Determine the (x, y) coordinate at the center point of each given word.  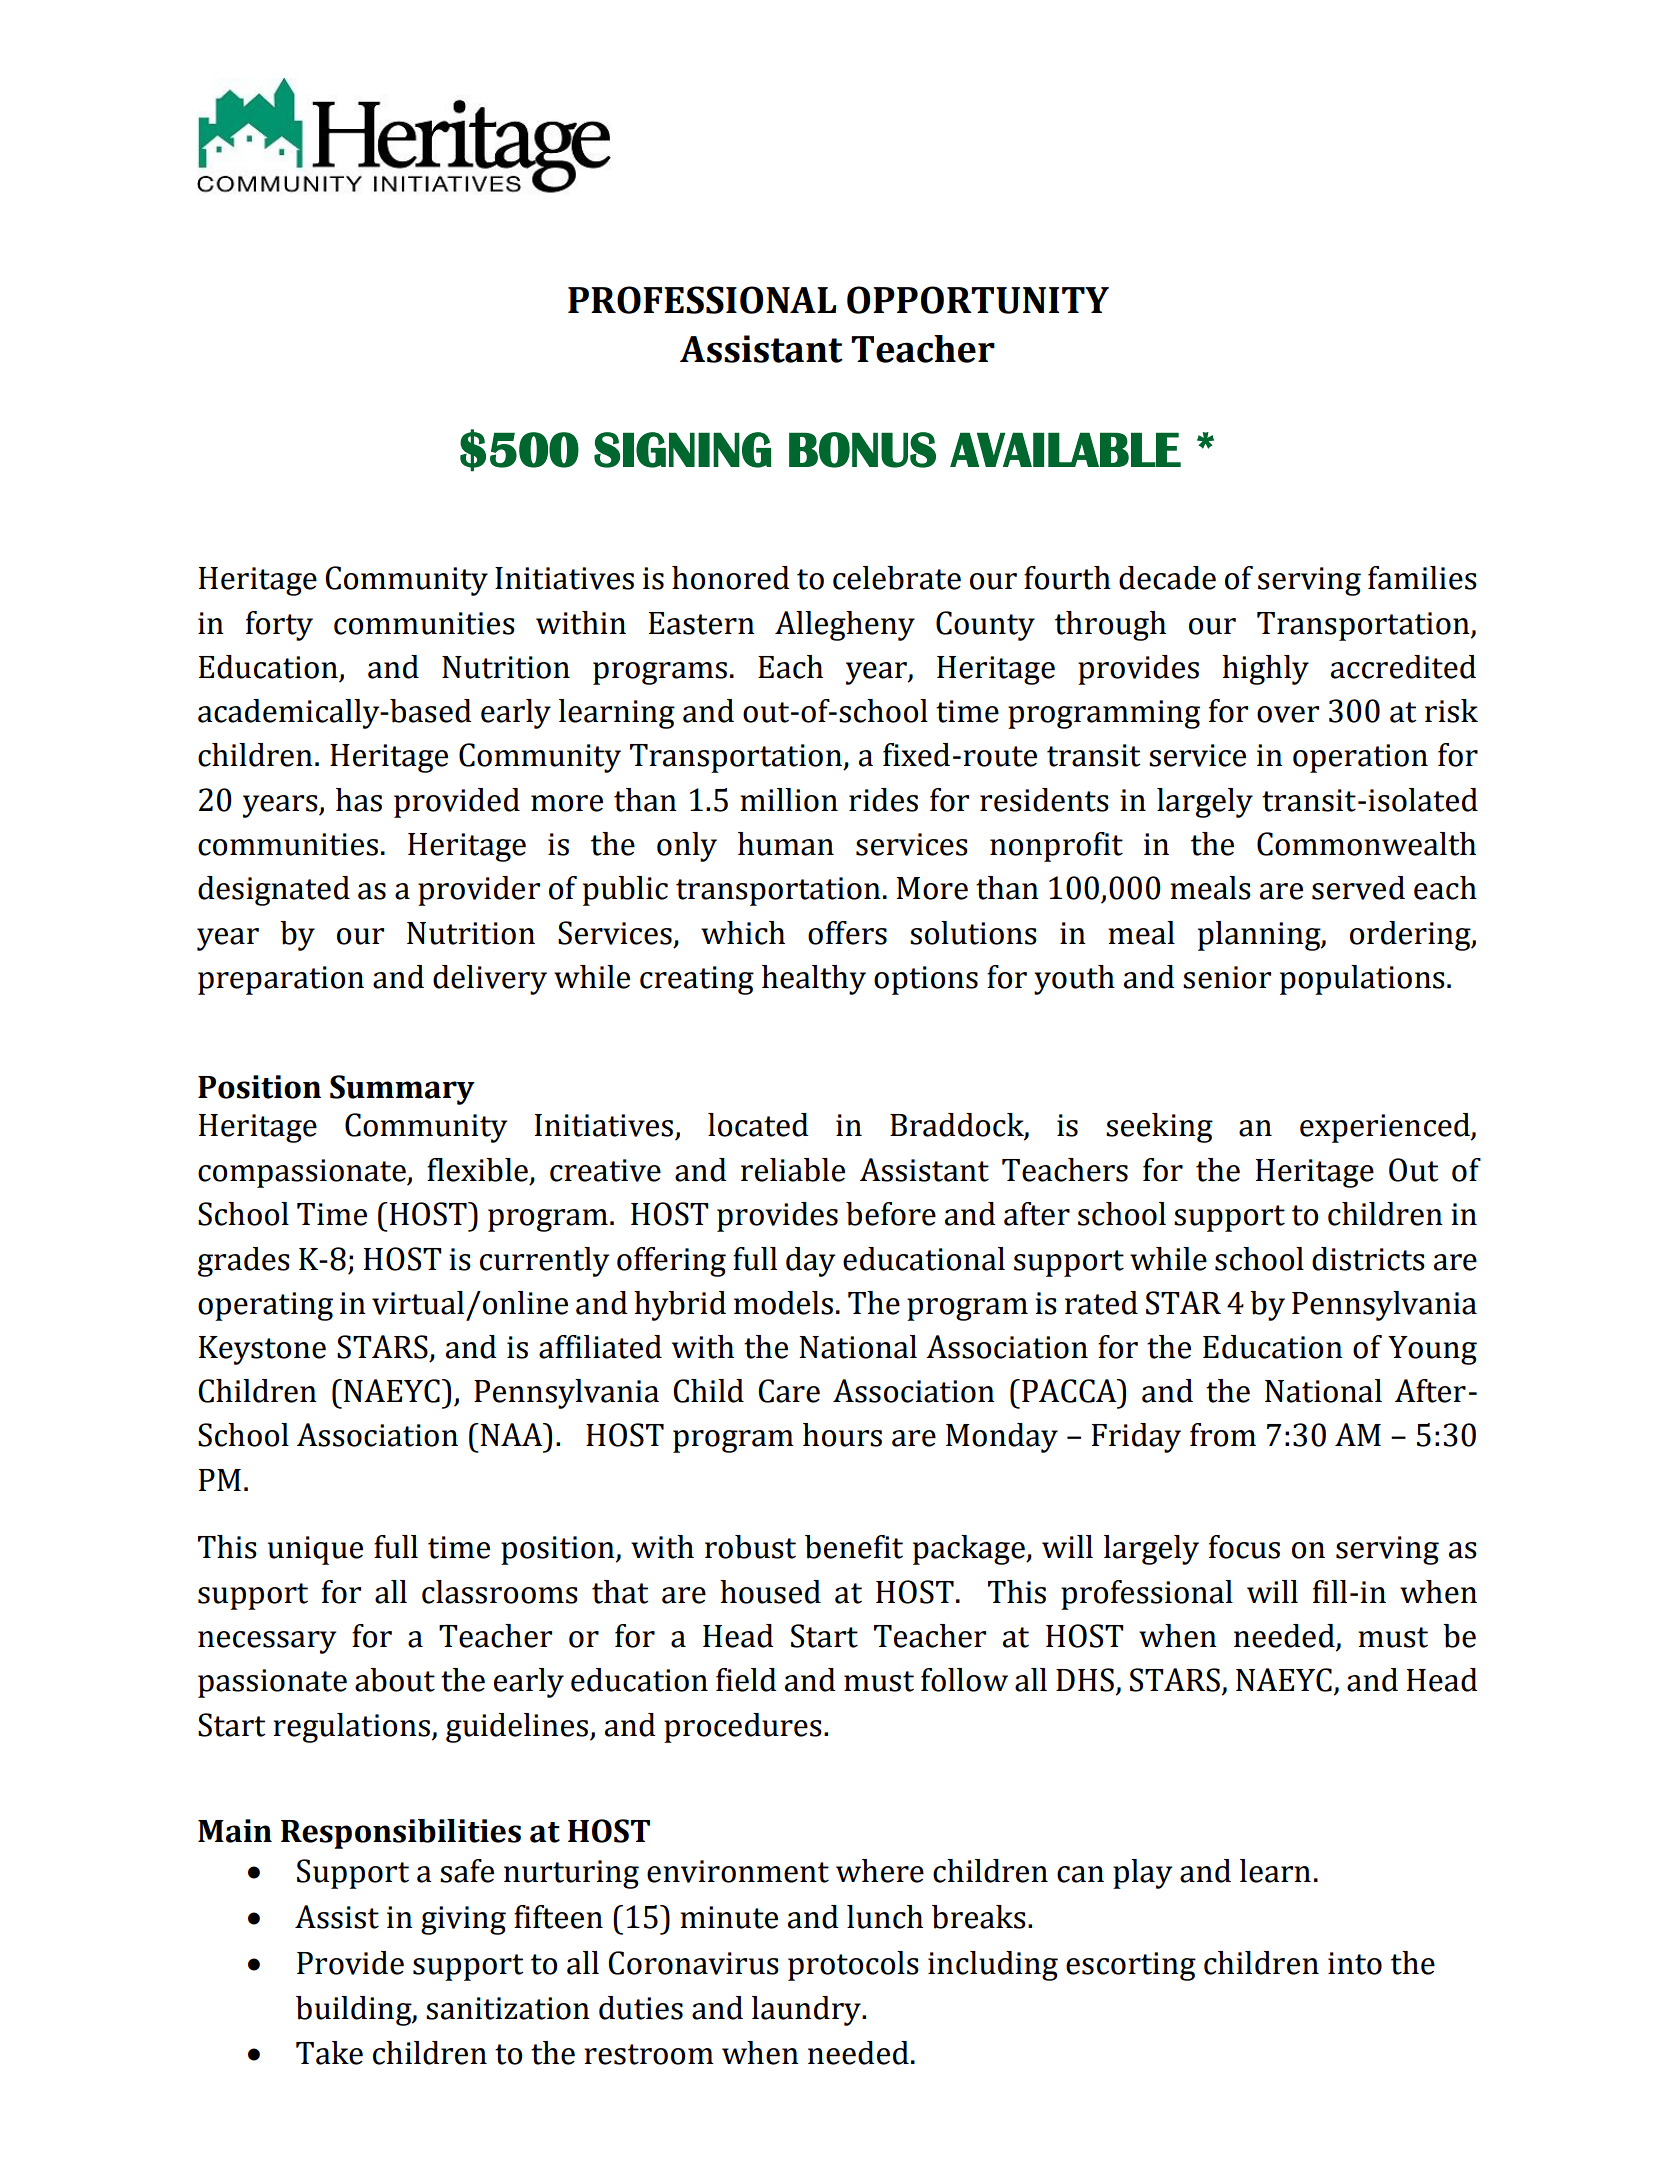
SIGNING (682, 450)
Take (329, 2053)
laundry (807, 2011)
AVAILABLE (1065, 449)
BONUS (862, 450)
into (1355, 1963)
